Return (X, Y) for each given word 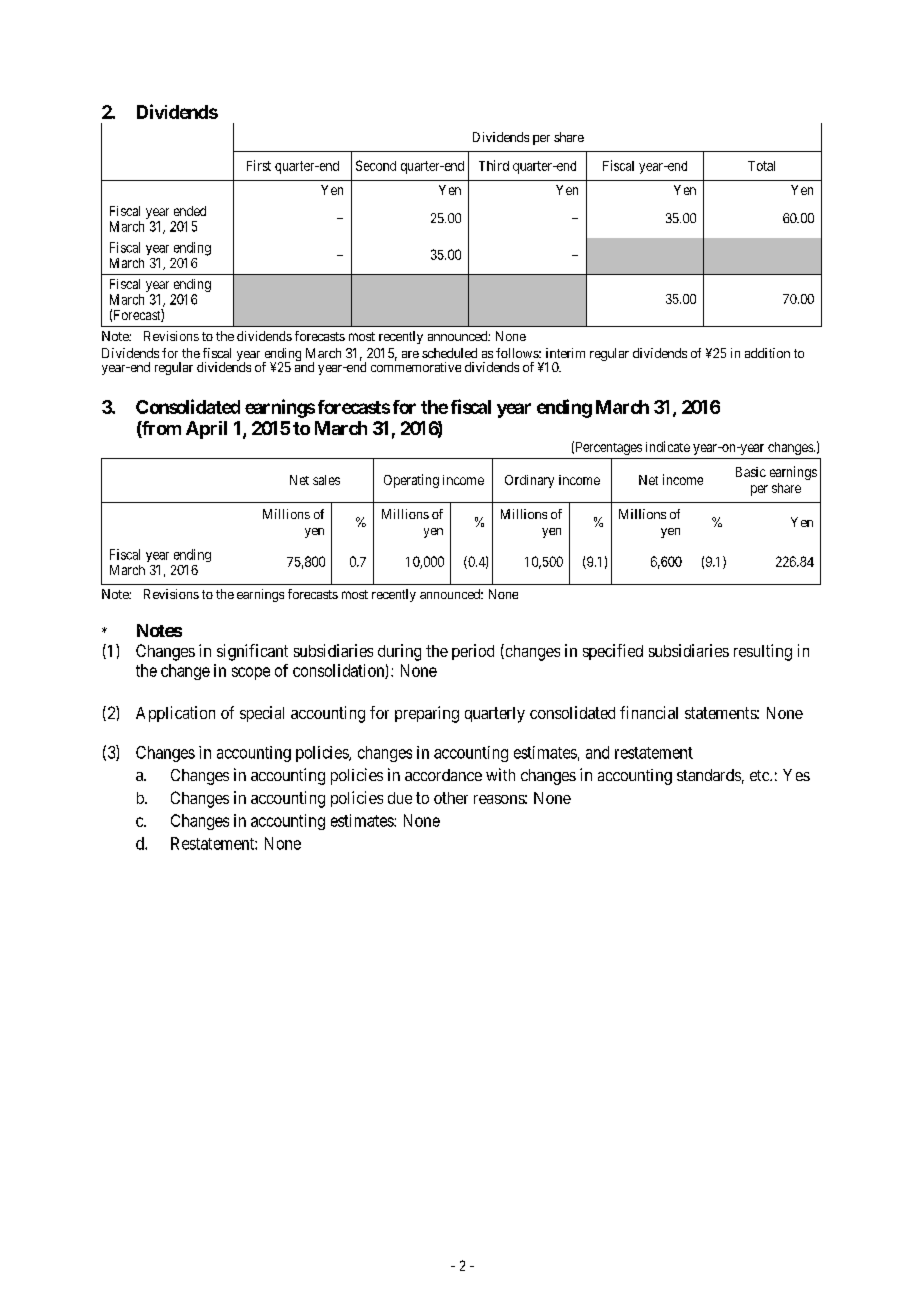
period (473, 652)
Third (494, 165)
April (206, 430)
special (262, 714)
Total (761, 166)
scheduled (449, 353)
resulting (763, 652)
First (259, 165)
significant (252, 652)
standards (709, 775)
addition (767, 353)
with (500, 774)
